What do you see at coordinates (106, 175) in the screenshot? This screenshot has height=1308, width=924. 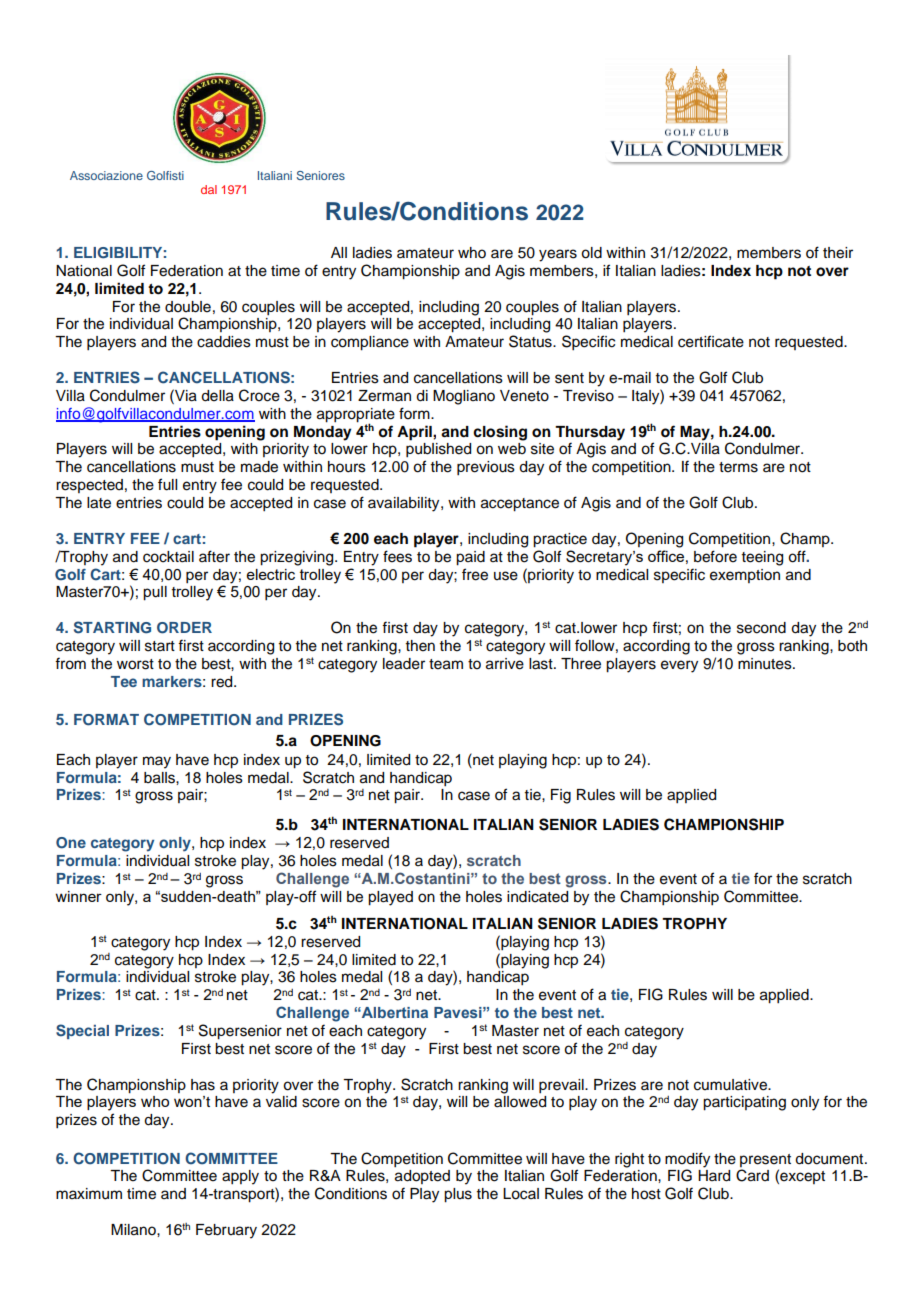 I see `Associazione` at bounding box center [106, 175].
